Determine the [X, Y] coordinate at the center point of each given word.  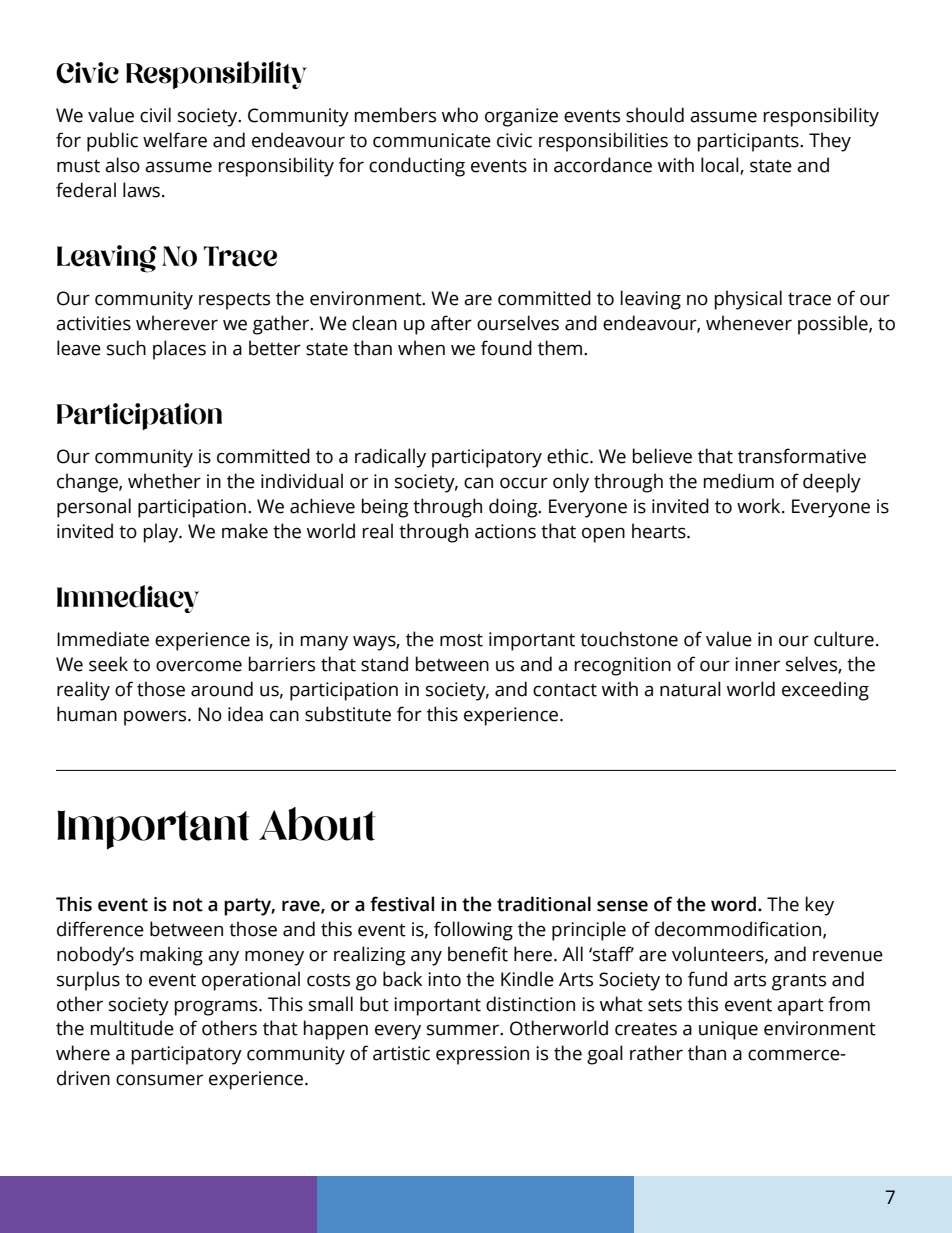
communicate [432, 140]
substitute [348, 714]
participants [749, 142]
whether [164, 481]
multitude [132, 1028]
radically [390, 458]
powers [156, 718]
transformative [802, 456]
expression [482, 1055]
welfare [175, 140]
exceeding [825, 691]
